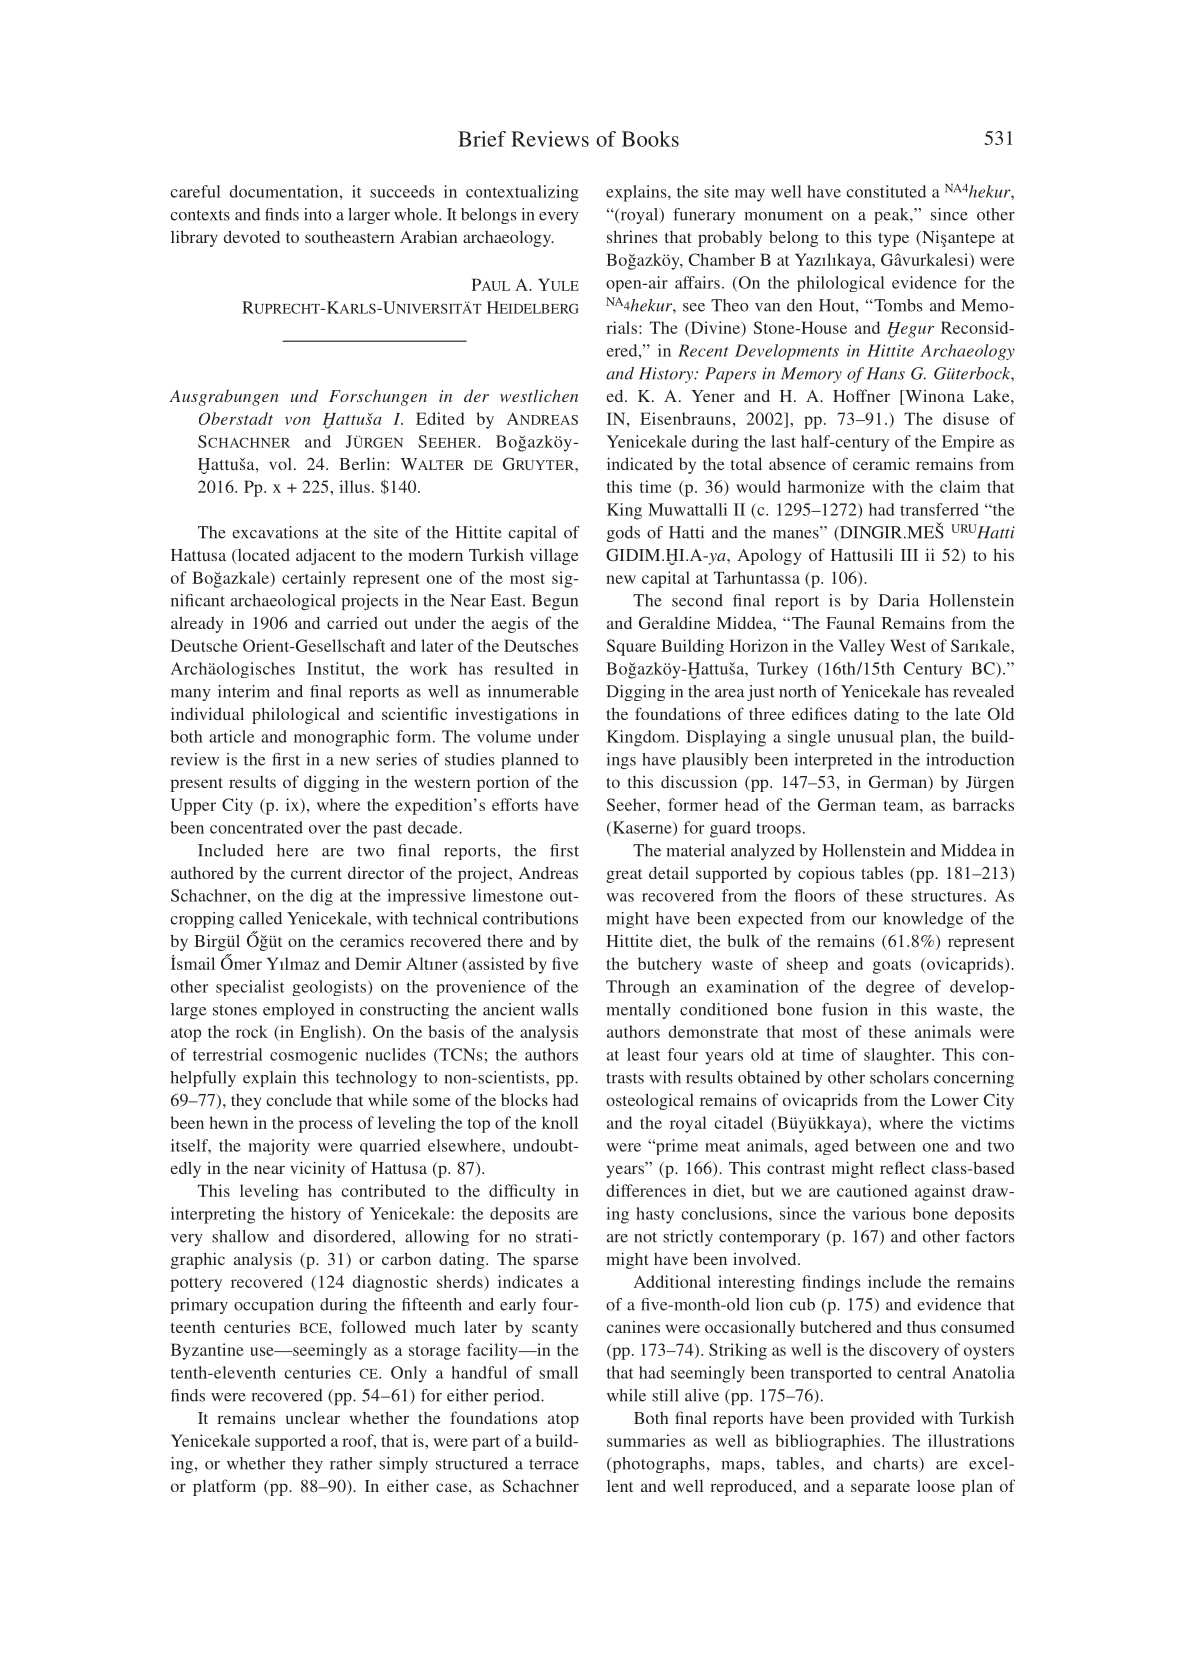  What do you see at coordinates (256, 827) in the document?
I see `concentrated` at bounding box center [256, 827].
